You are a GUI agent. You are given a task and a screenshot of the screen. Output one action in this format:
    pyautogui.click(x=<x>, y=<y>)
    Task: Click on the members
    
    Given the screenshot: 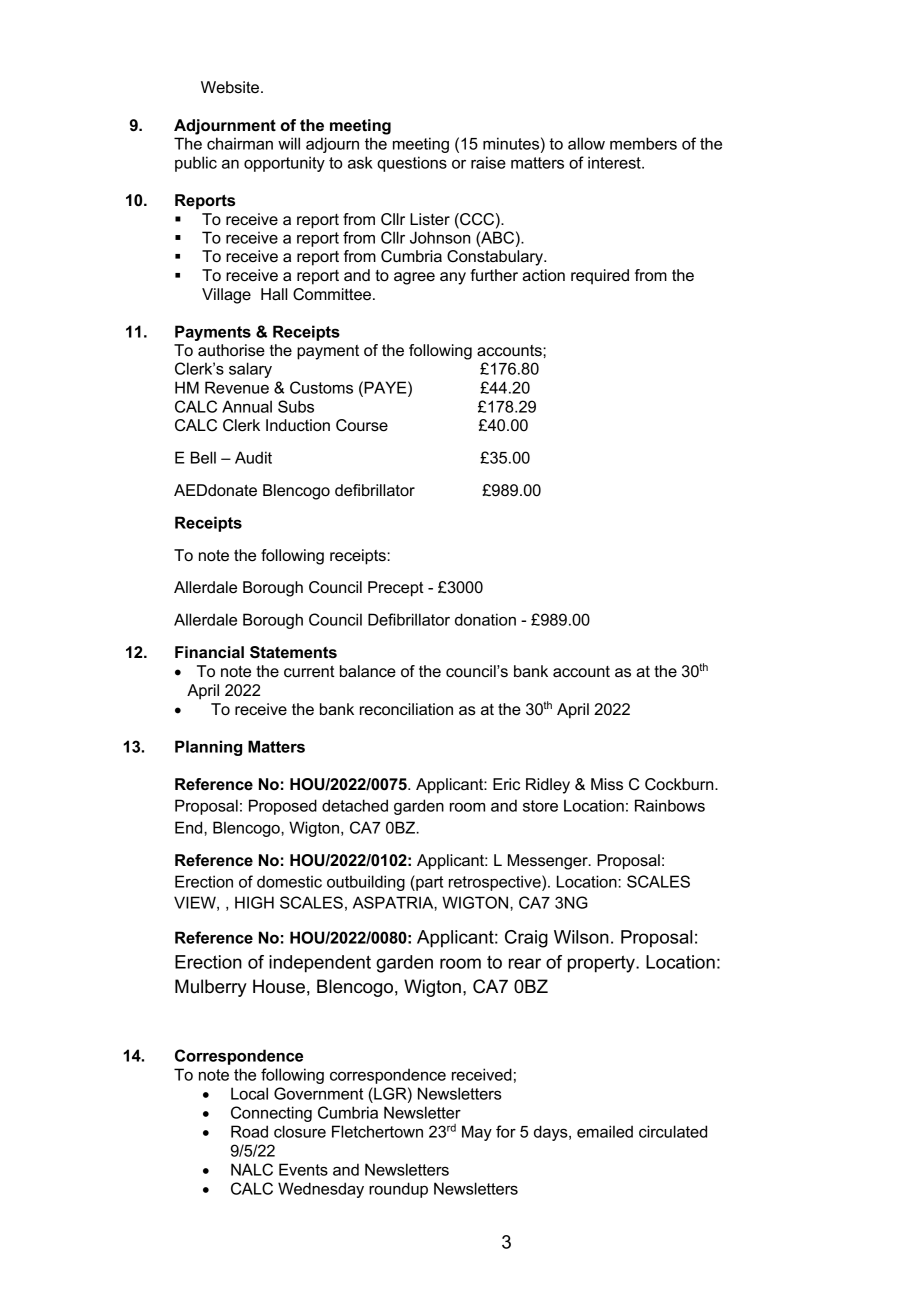 What is the action you would take?
    pyautogui.click(x=643, y=143)
